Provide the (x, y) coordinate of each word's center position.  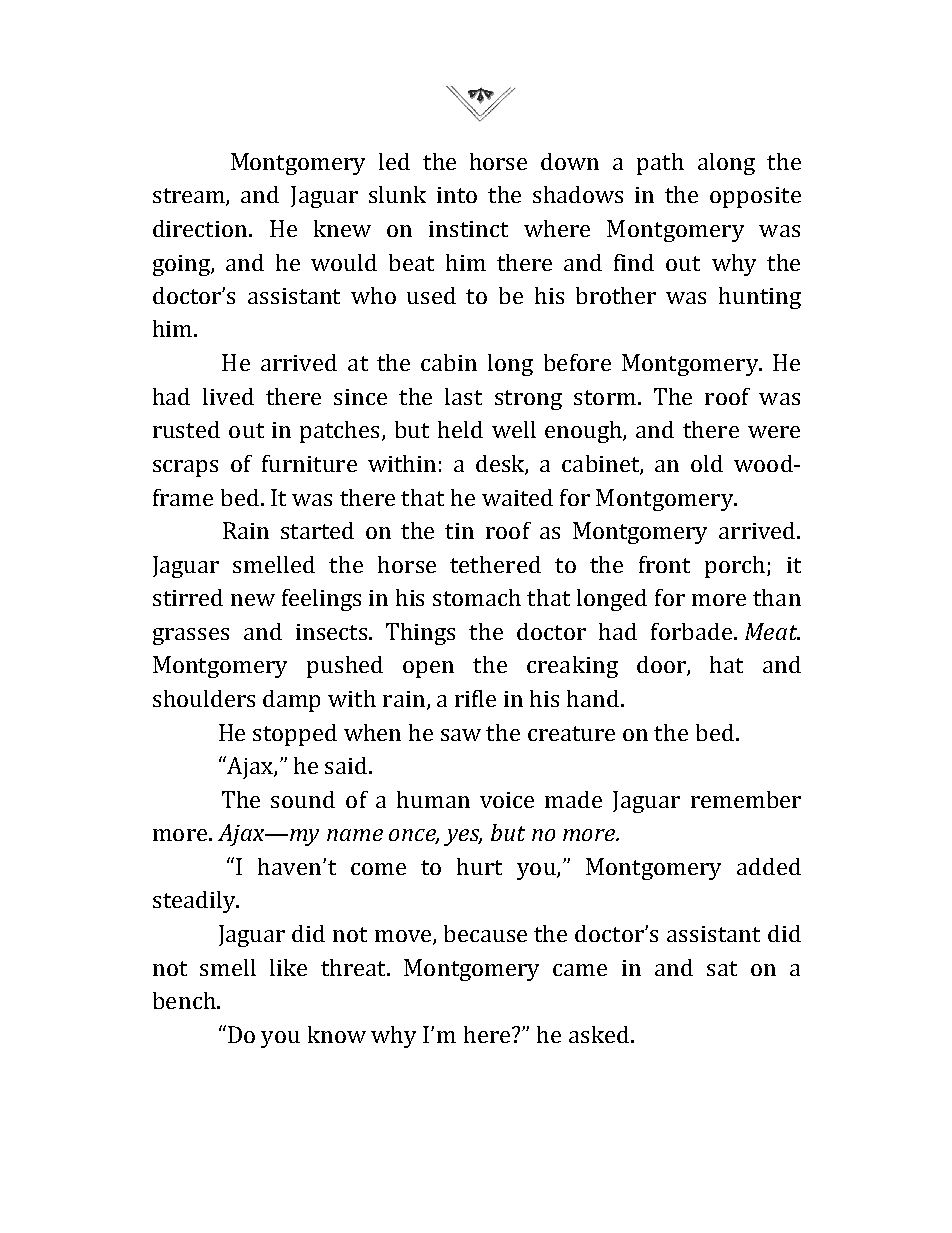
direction (201, 228)
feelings (321, 600)
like (288, 967)
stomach (477, 597)
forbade (691, 631)
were (774, 432)
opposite (755, 197)
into (457, 195)
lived (228, 396)
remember (746, 799)
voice (507, 800)
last (463, 396)
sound (303, 799)
